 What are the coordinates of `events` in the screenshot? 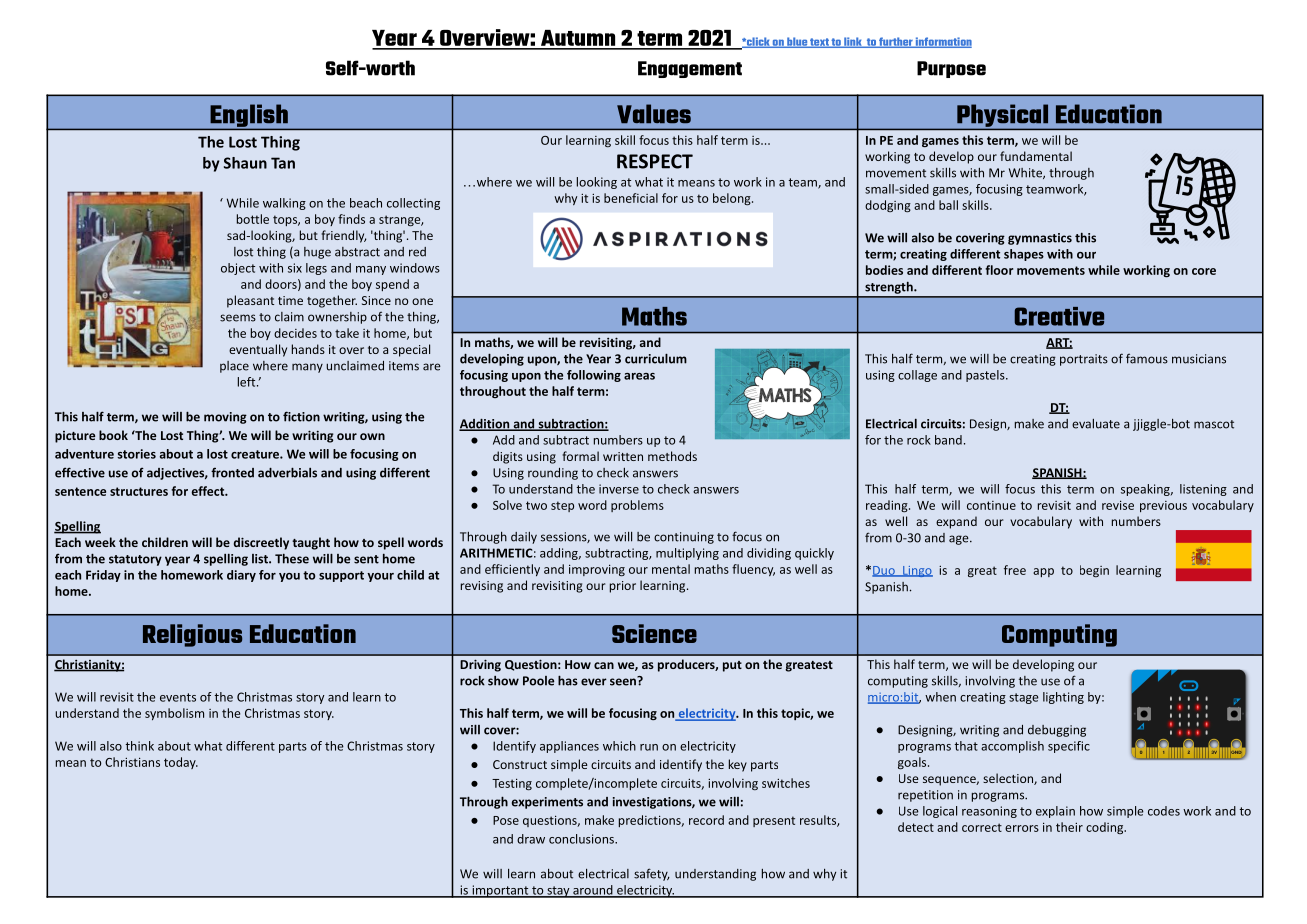 It's located at (178, 697).
